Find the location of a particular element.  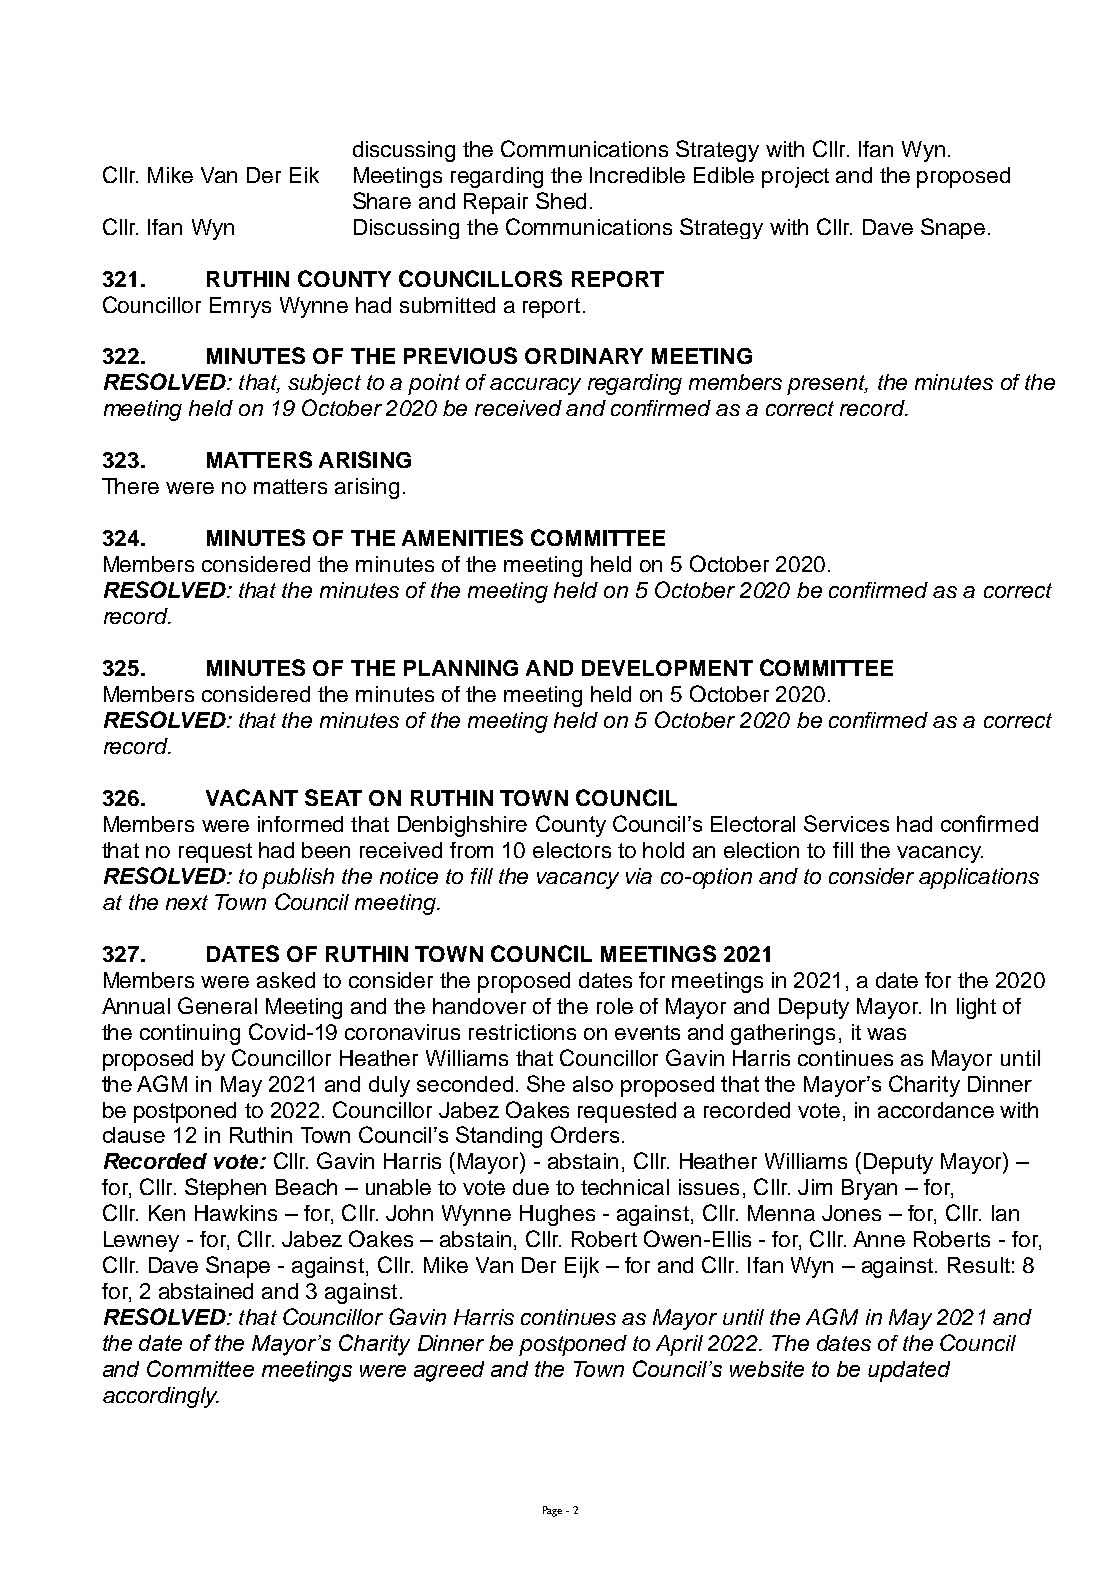

Shed is located at coordinates (561, 200).
